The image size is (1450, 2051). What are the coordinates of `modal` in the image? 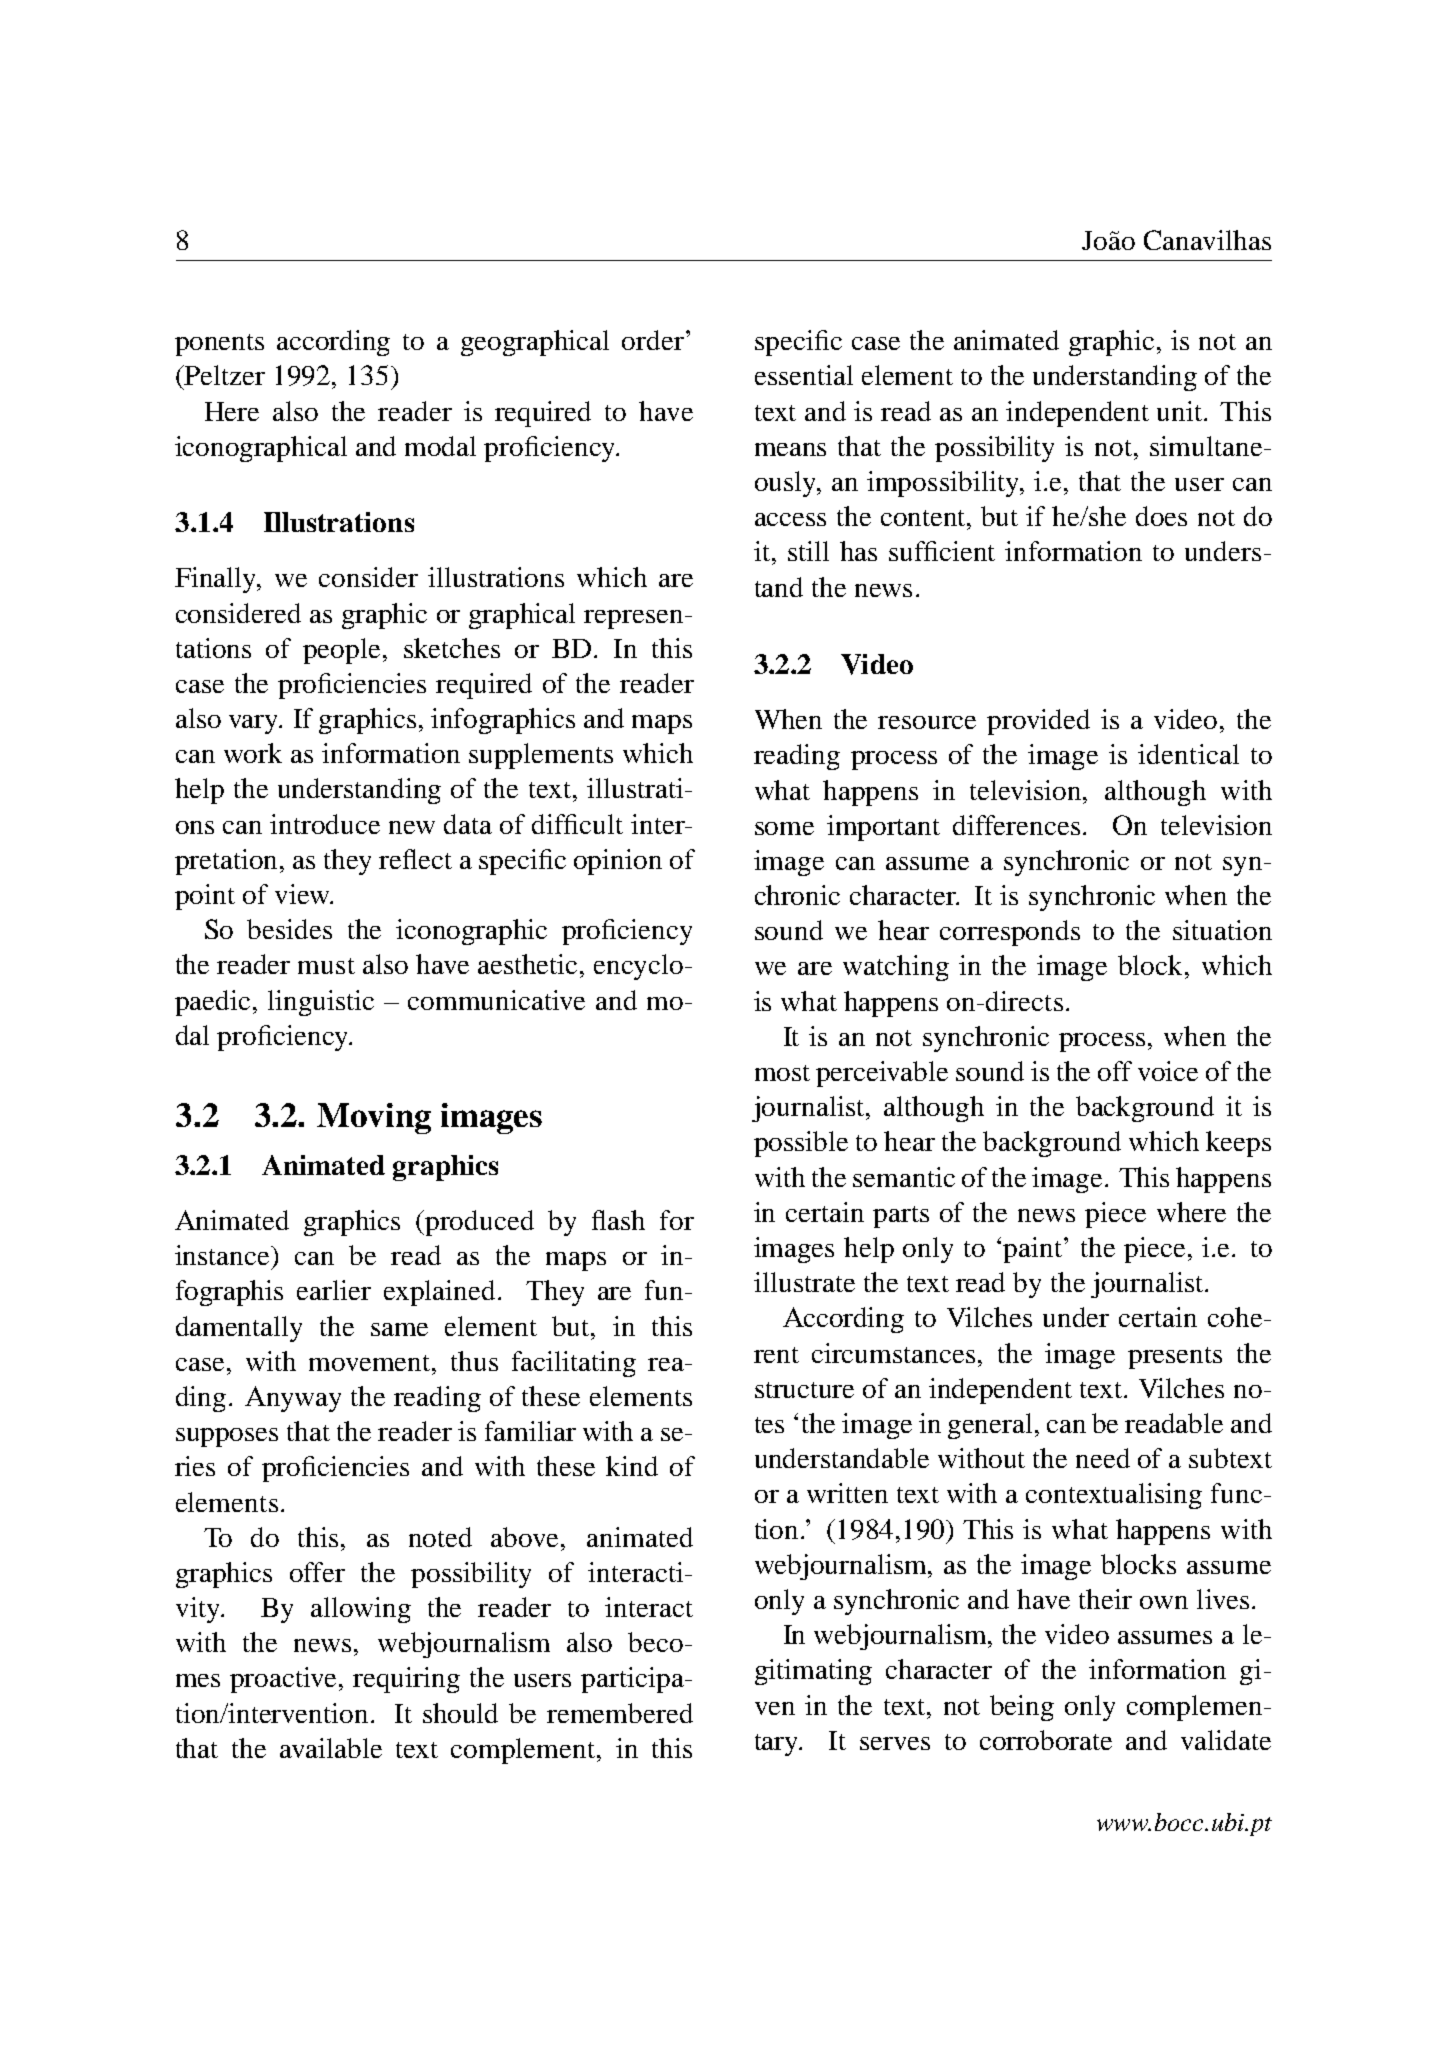 It's located at (440, 446).
